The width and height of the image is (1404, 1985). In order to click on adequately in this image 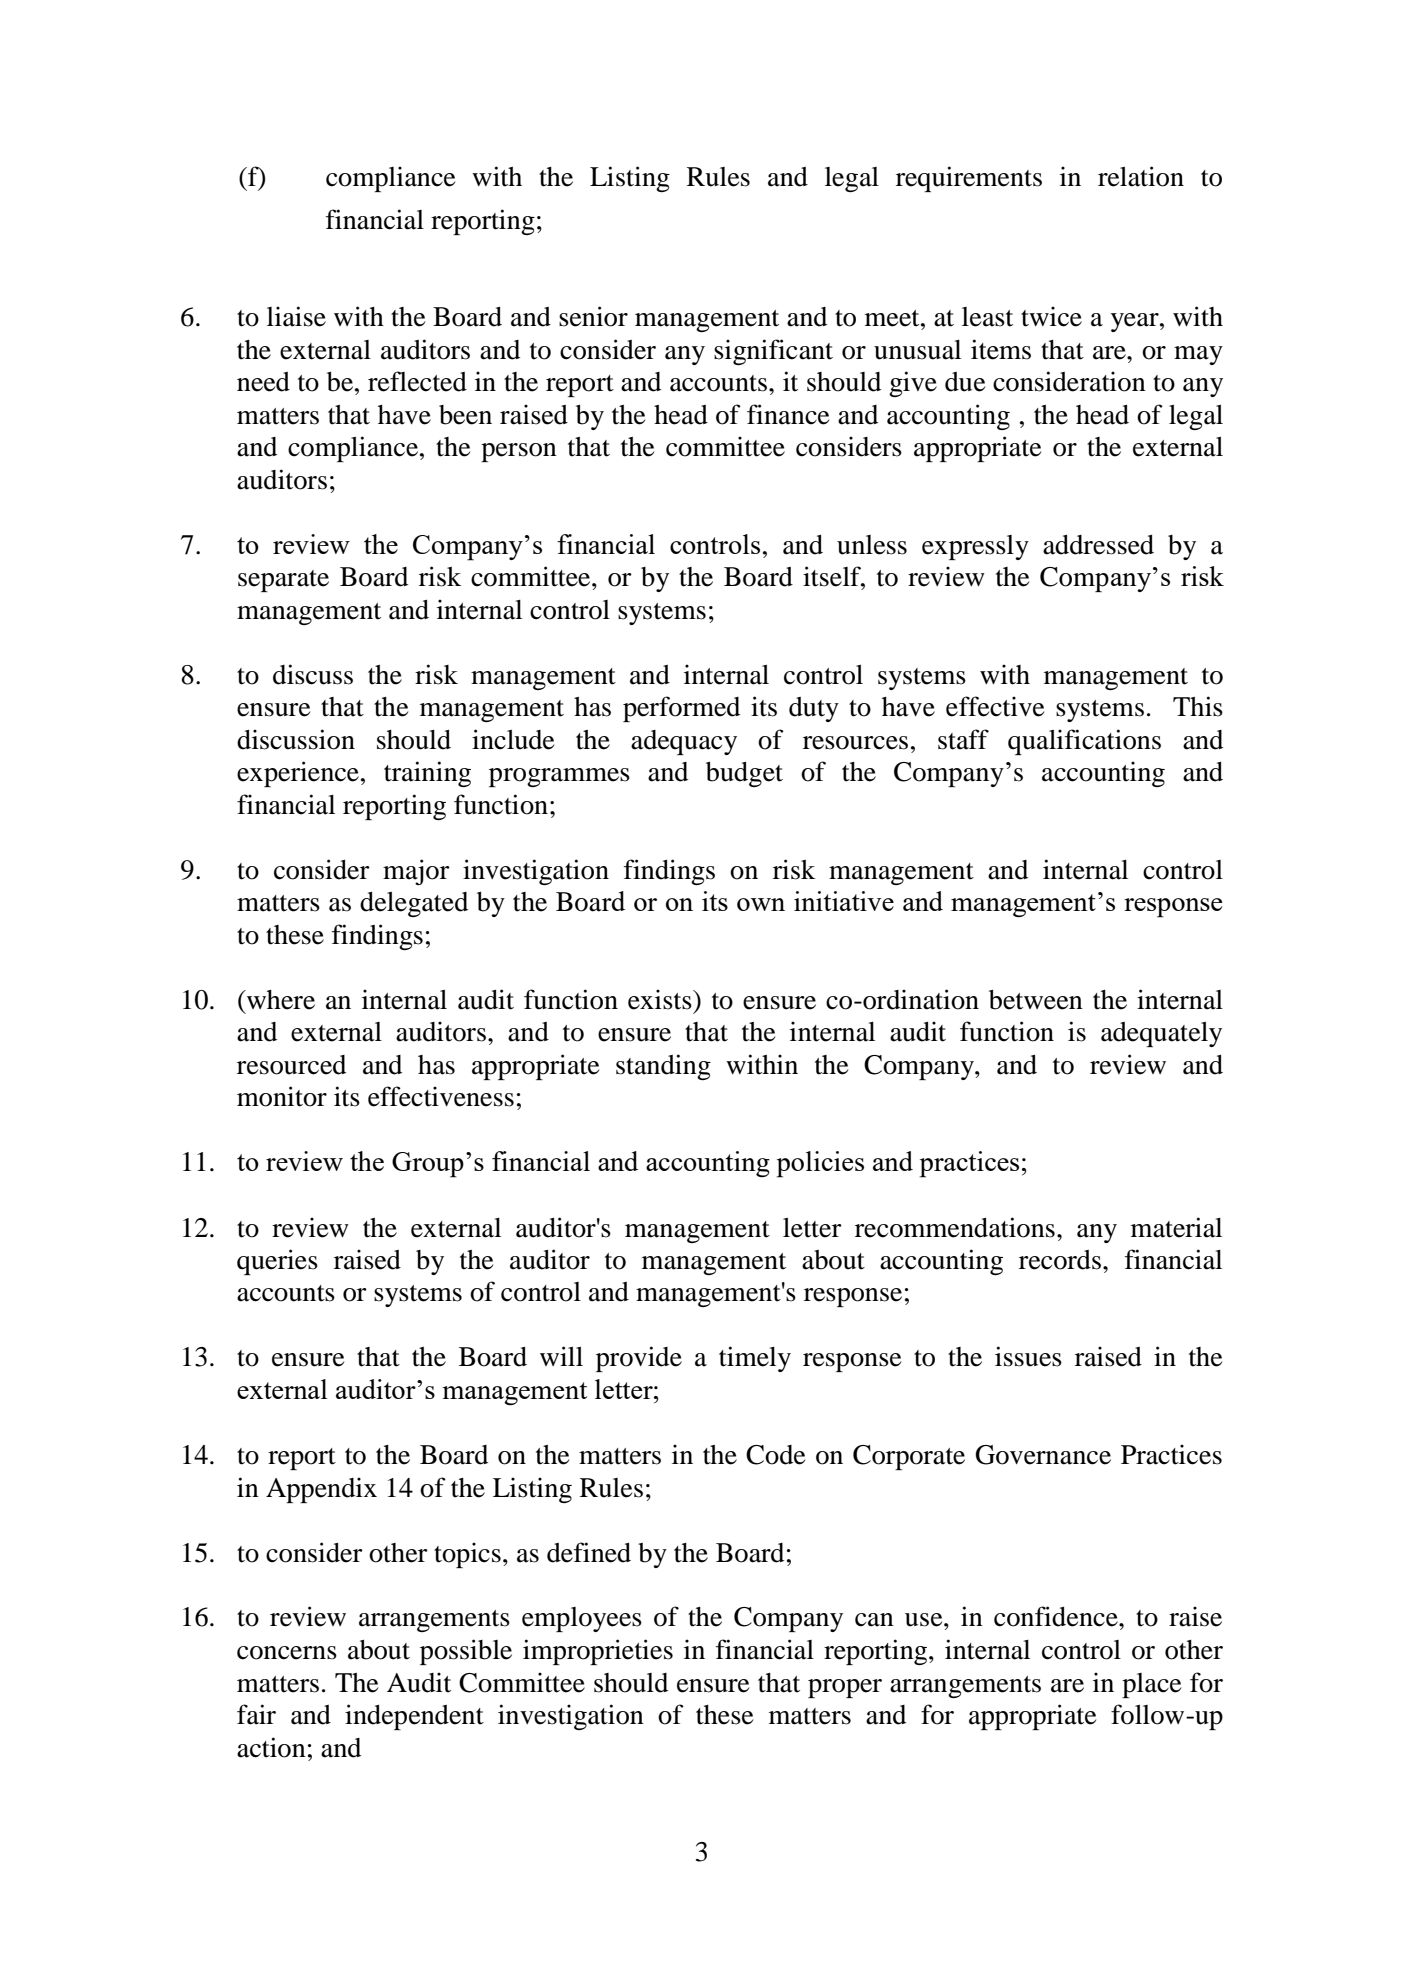, I will do `click(1161, 1034)`.
